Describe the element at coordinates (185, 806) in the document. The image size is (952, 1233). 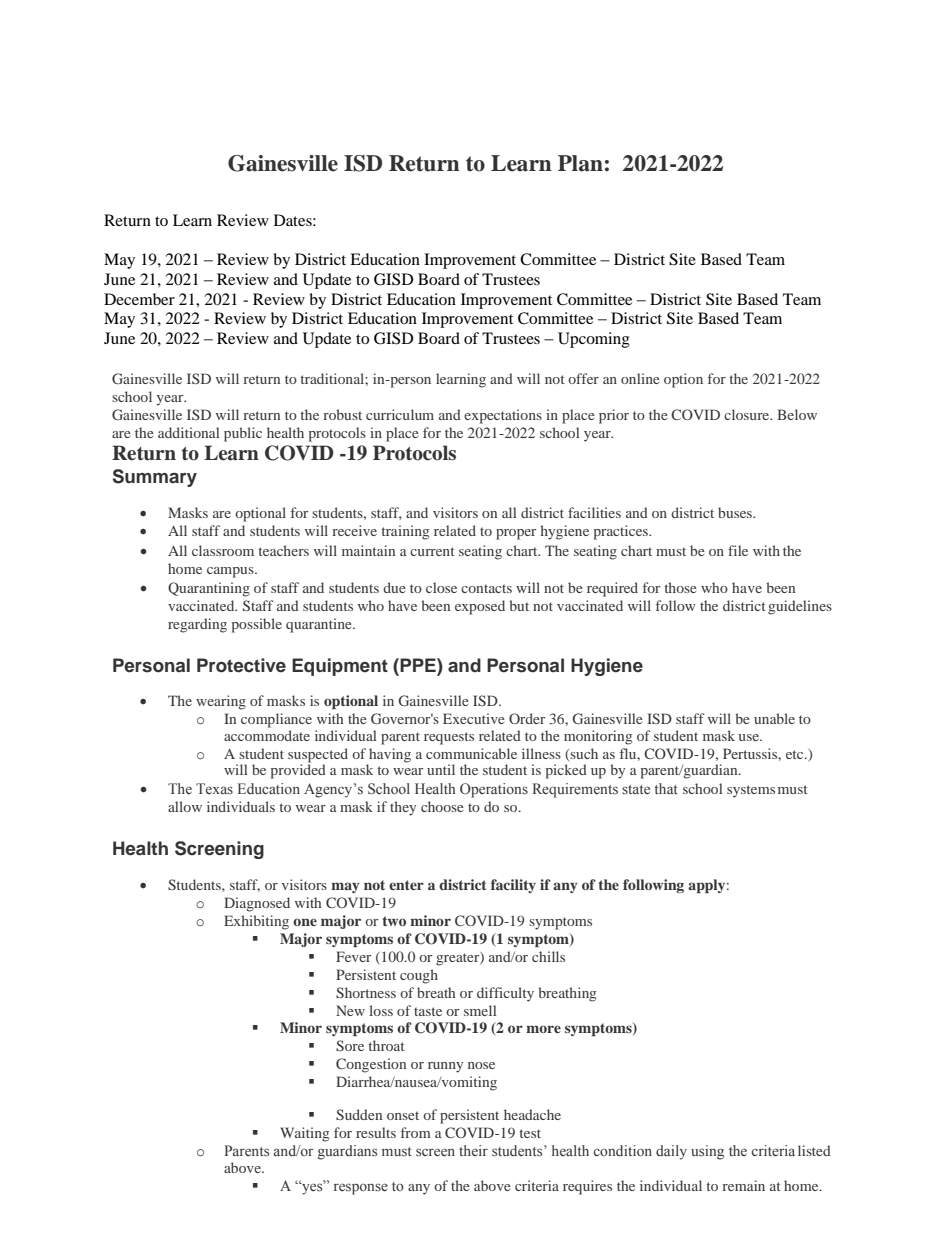
I see `allow` at that location.
